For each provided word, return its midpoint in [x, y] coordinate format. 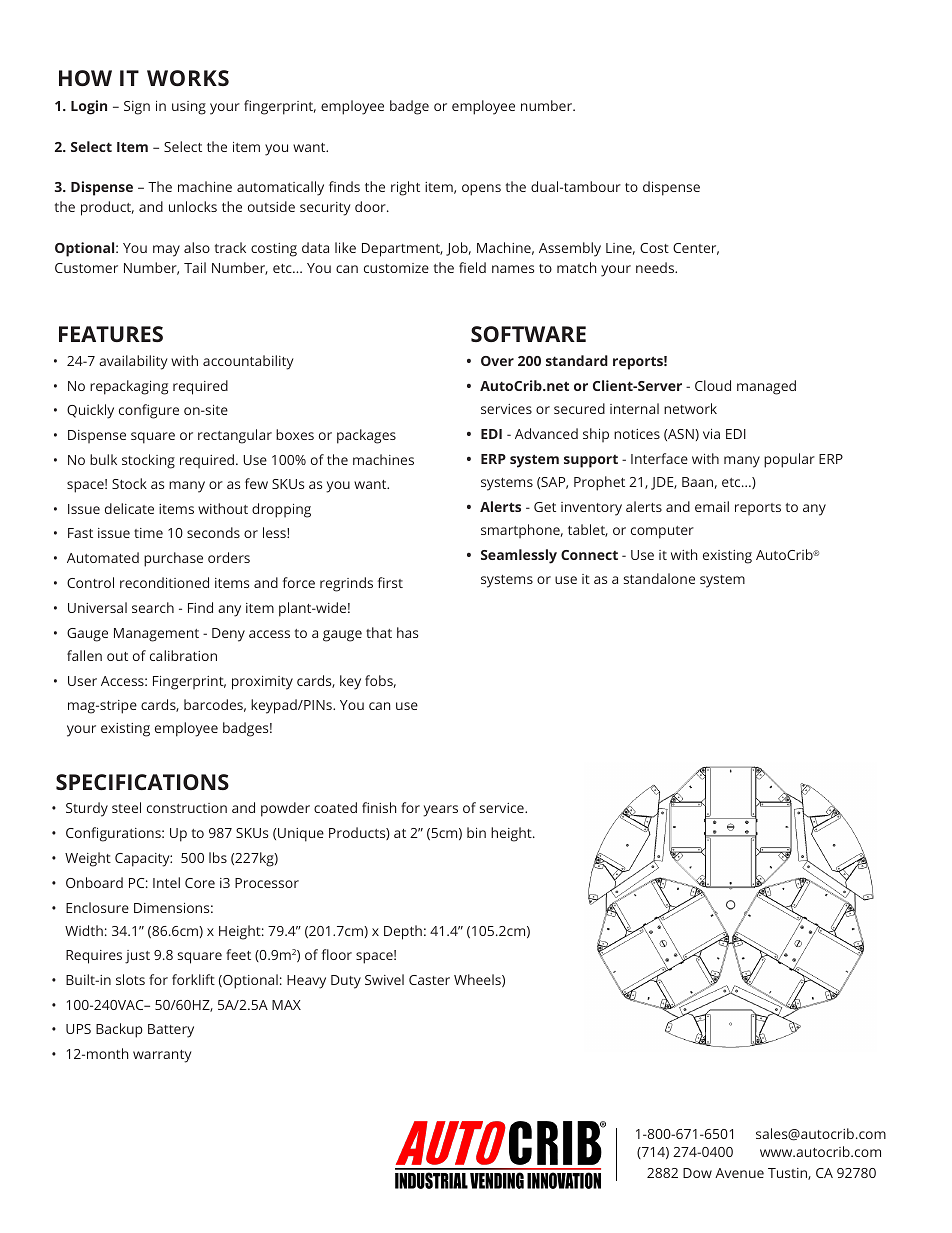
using [189, 108]
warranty [162, 1056]
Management [156, 635]
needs [656, 267]
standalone [659, 578]
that [379, 632]
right [405, 188]
